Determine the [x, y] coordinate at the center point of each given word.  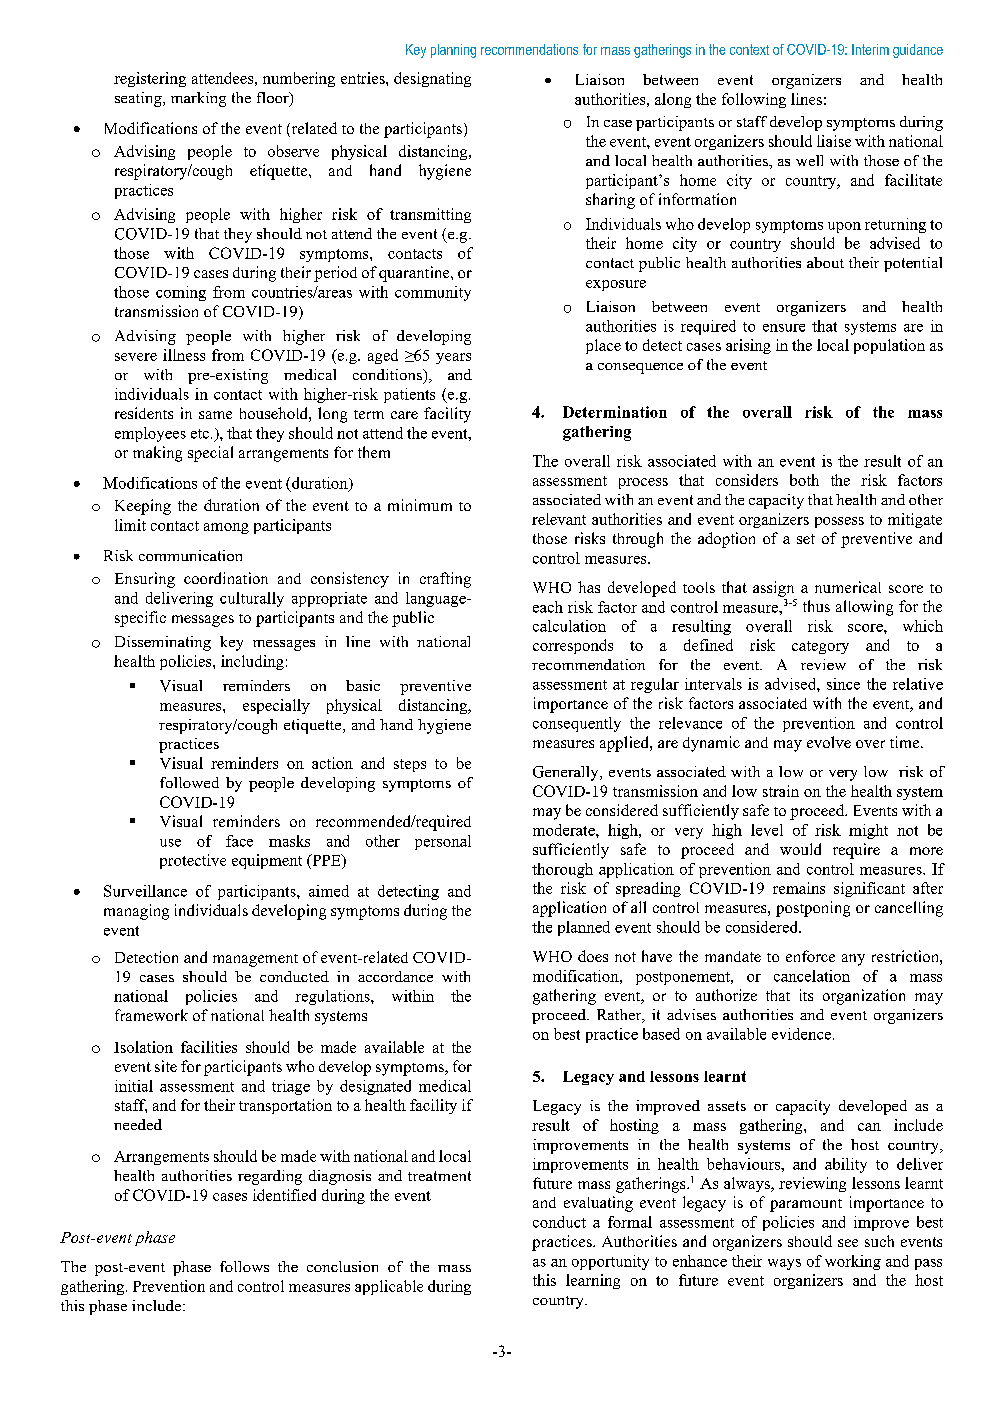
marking [198, 99]
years [453, 358]
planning [453, 51]
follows [244, 1266]
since [843, 684]
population [889, 346]
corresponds [573, 646]
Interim [870, 49]
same [215, 415]
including [252, 662]
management [255, 960]
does [593, 956]
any [853, 960]
